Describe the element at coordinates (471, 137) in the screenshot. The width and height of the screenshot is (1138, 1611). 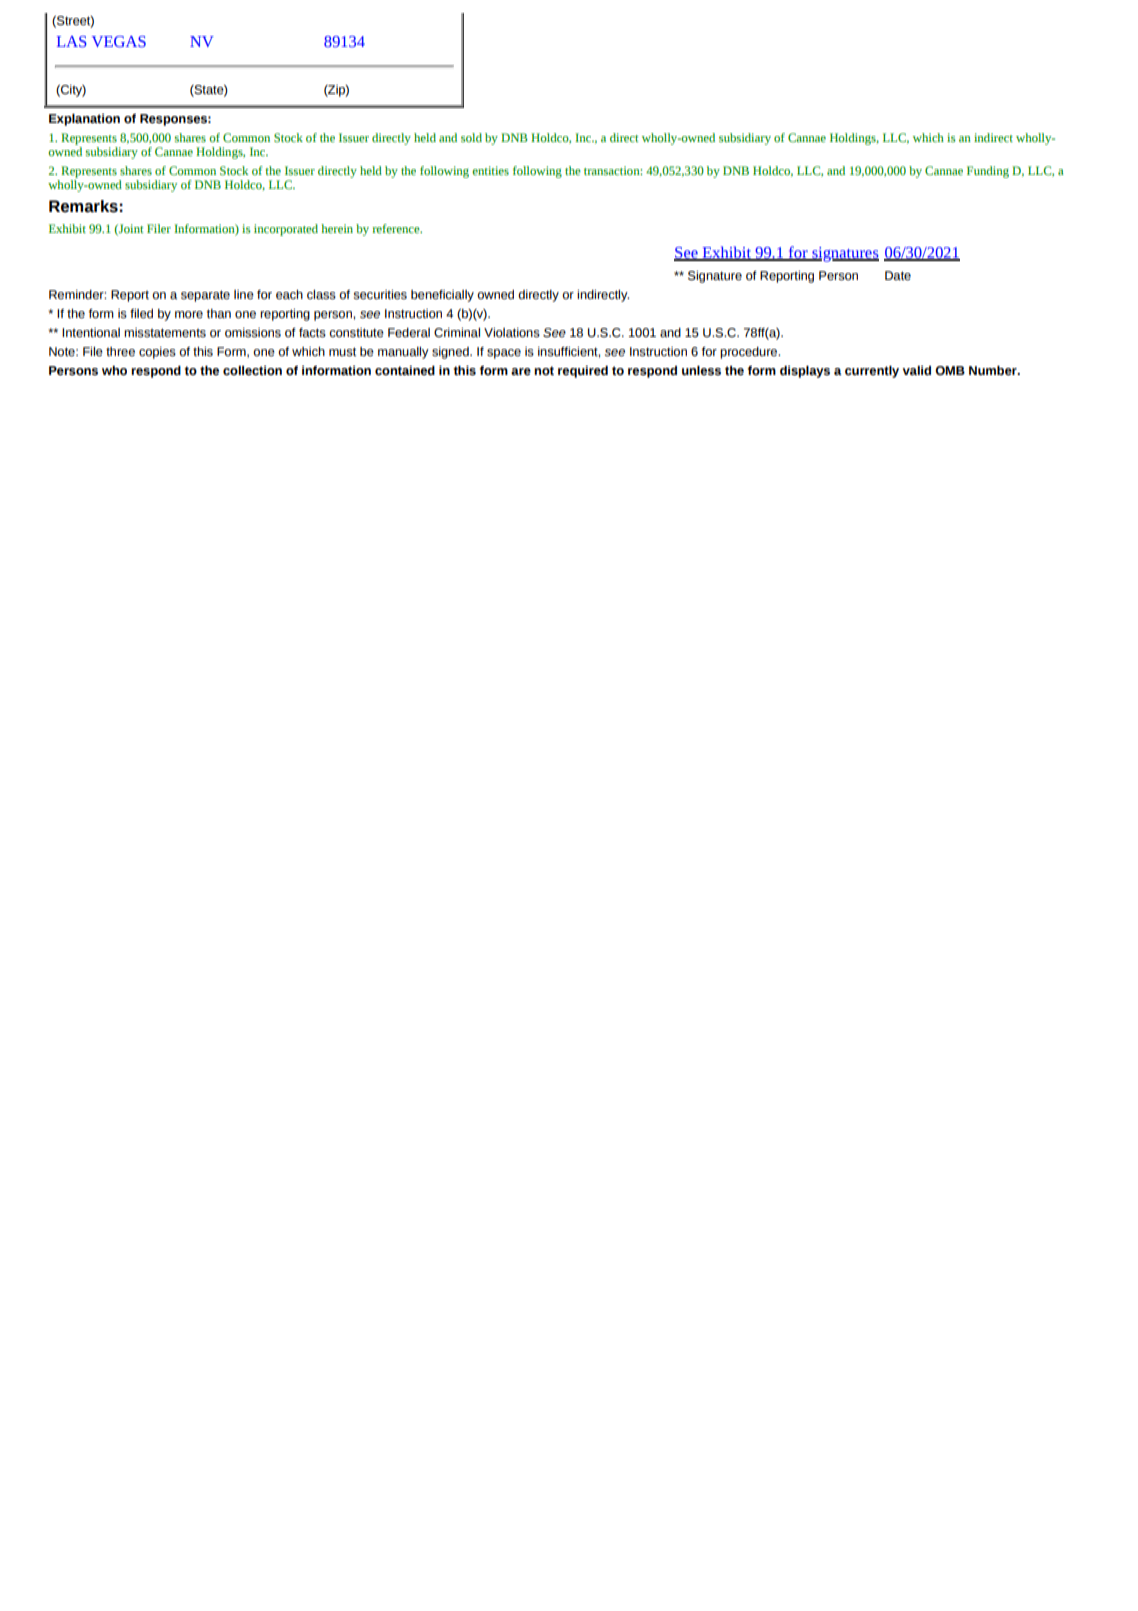
I see `sold` at that location.
